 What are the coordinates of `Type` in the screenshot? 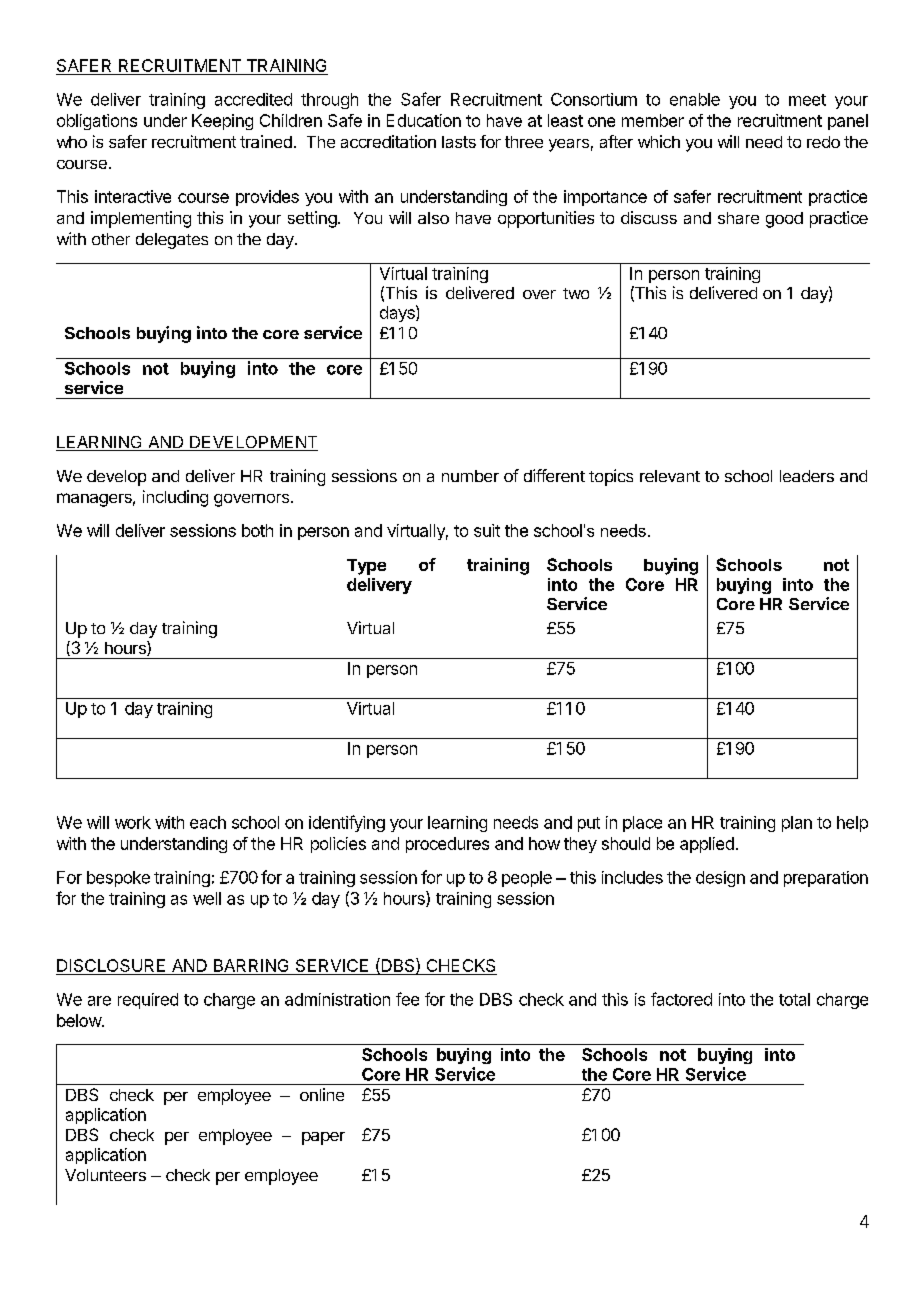 It's located at (366, 567).
